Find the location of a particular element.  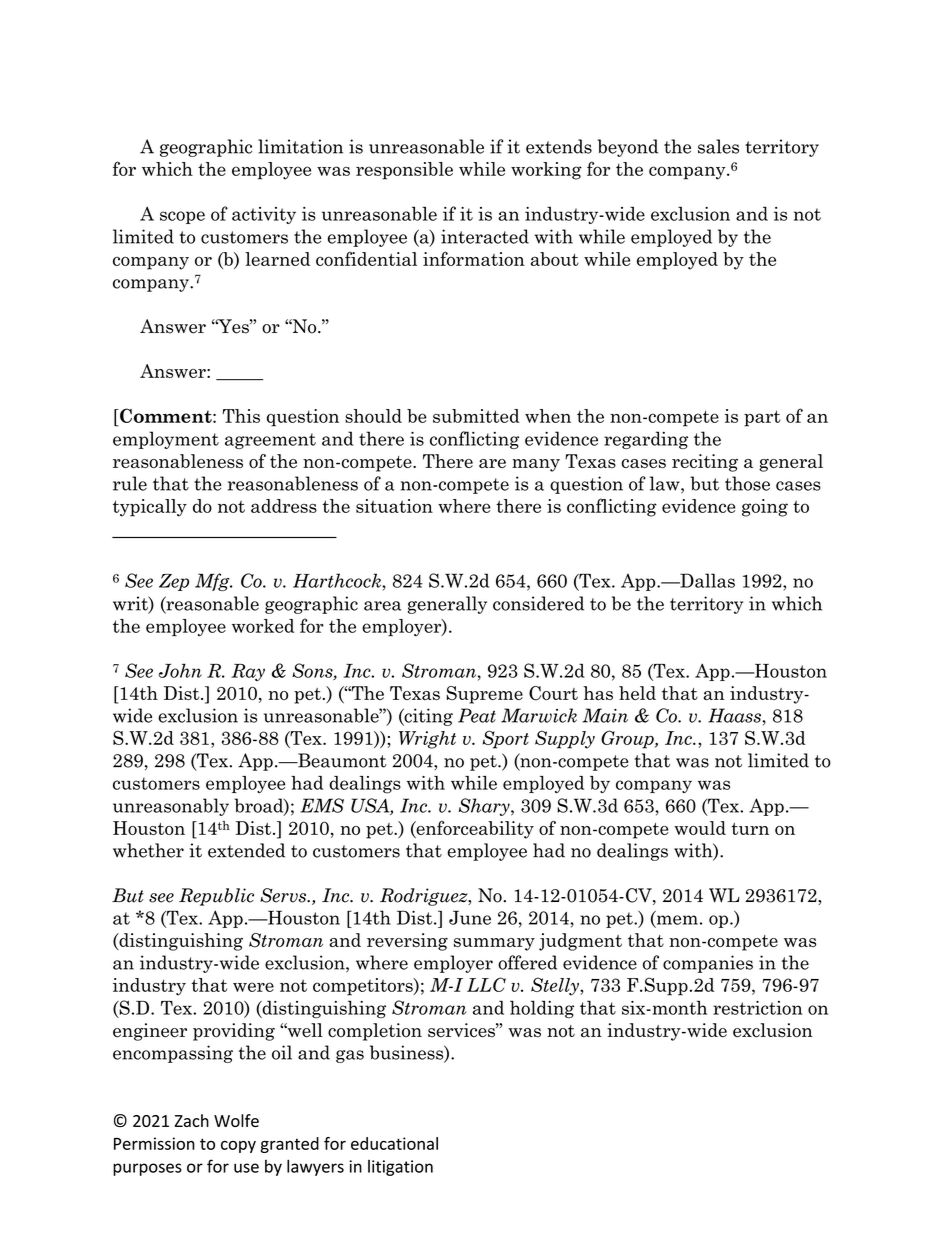

John is located at coordinates (180, 670).
